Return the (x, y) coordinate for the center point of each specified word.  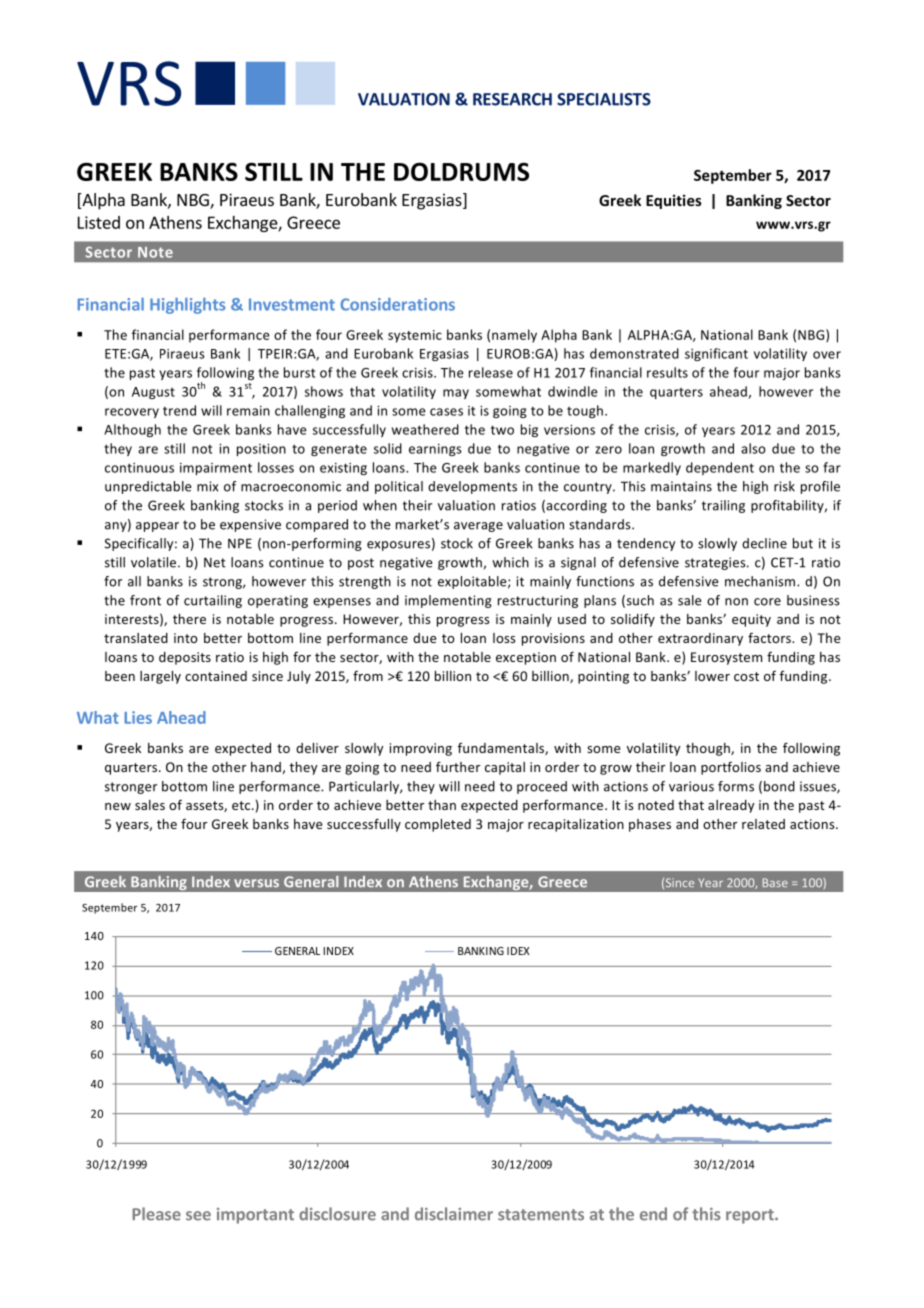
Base (775, 882)
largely (160, 677)
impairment (216, 469)
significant (716, 354)
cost (746, 676)
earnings (435, 450)
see (198, 1216)
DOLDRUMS (461, 171)
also (753, 448)
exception (526, 658)
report (751, 1216)
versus (256, 883)
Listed (99, 222)
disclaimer (454, 1214)
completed (438, 825)
